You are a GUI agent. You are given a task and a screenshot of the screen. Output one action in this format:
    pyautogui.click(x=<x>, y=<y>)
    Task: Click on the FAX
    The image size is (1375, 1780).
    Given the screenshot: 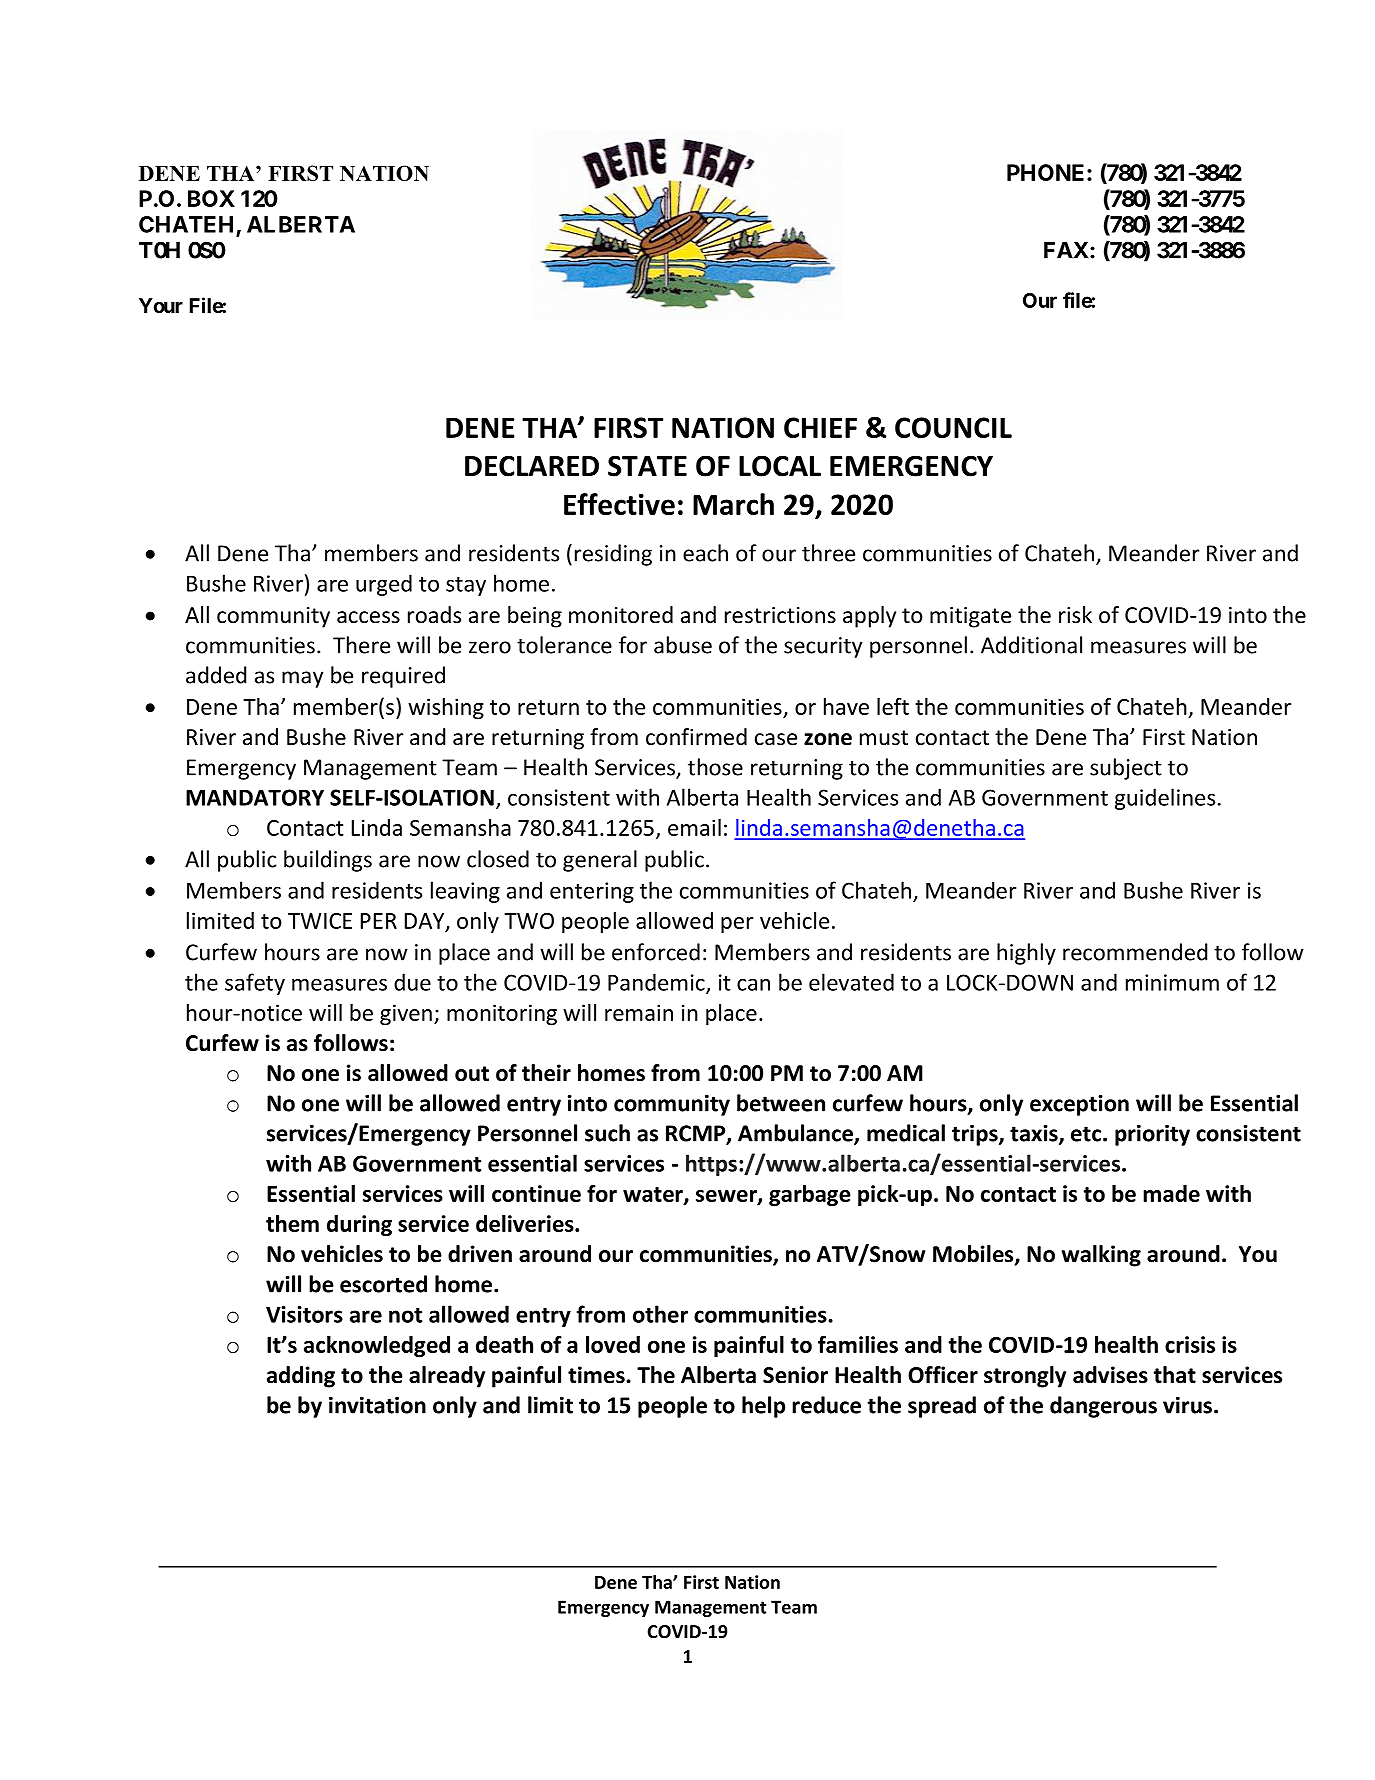 What is the action you would take?
    pyautogui.click(x=1067, y=250)
